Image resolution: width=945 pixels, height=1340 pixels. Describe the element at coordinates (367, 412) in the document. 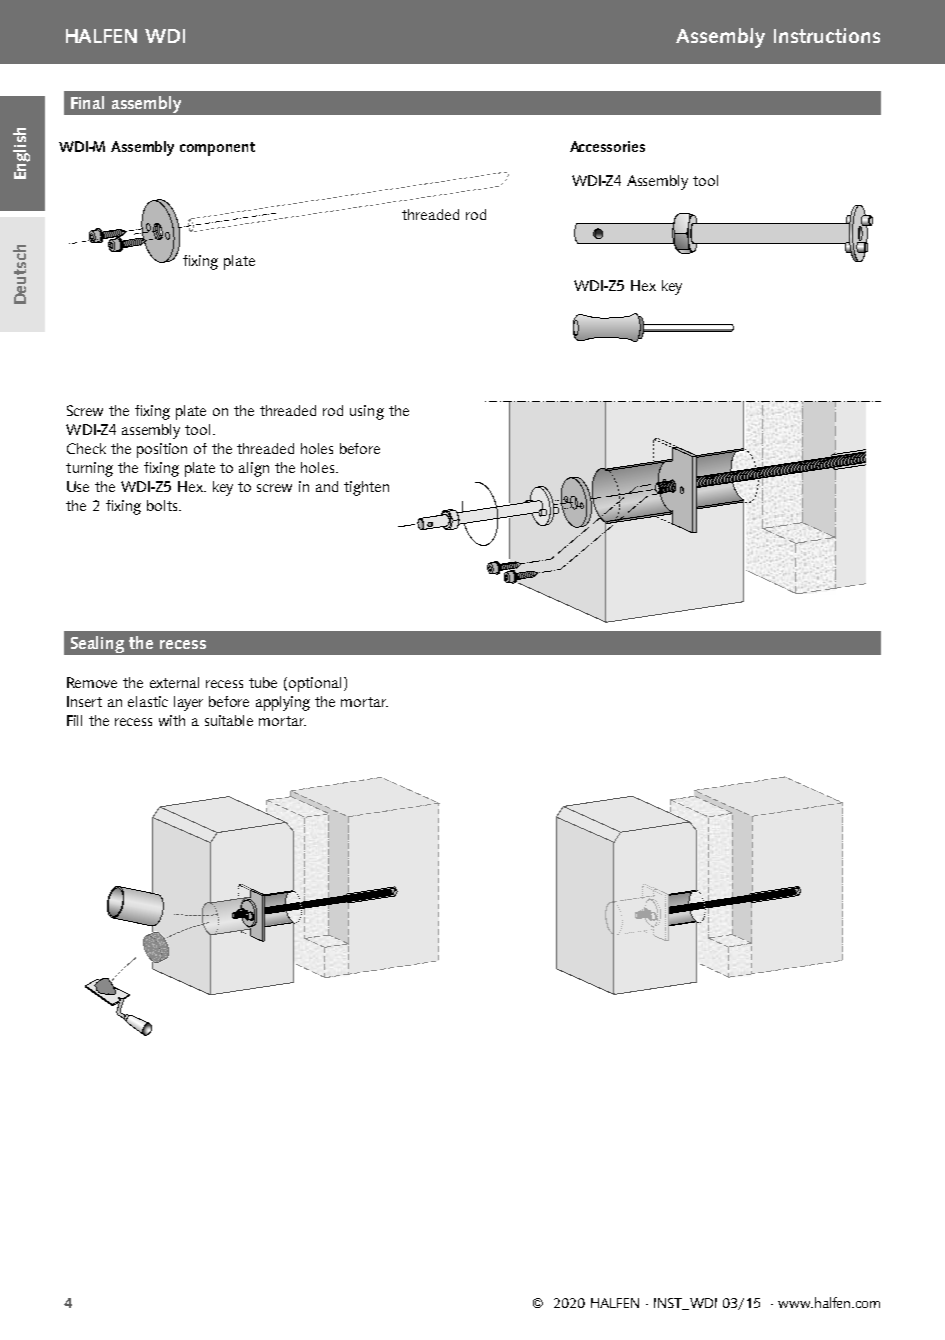

I see `using` at that location.
